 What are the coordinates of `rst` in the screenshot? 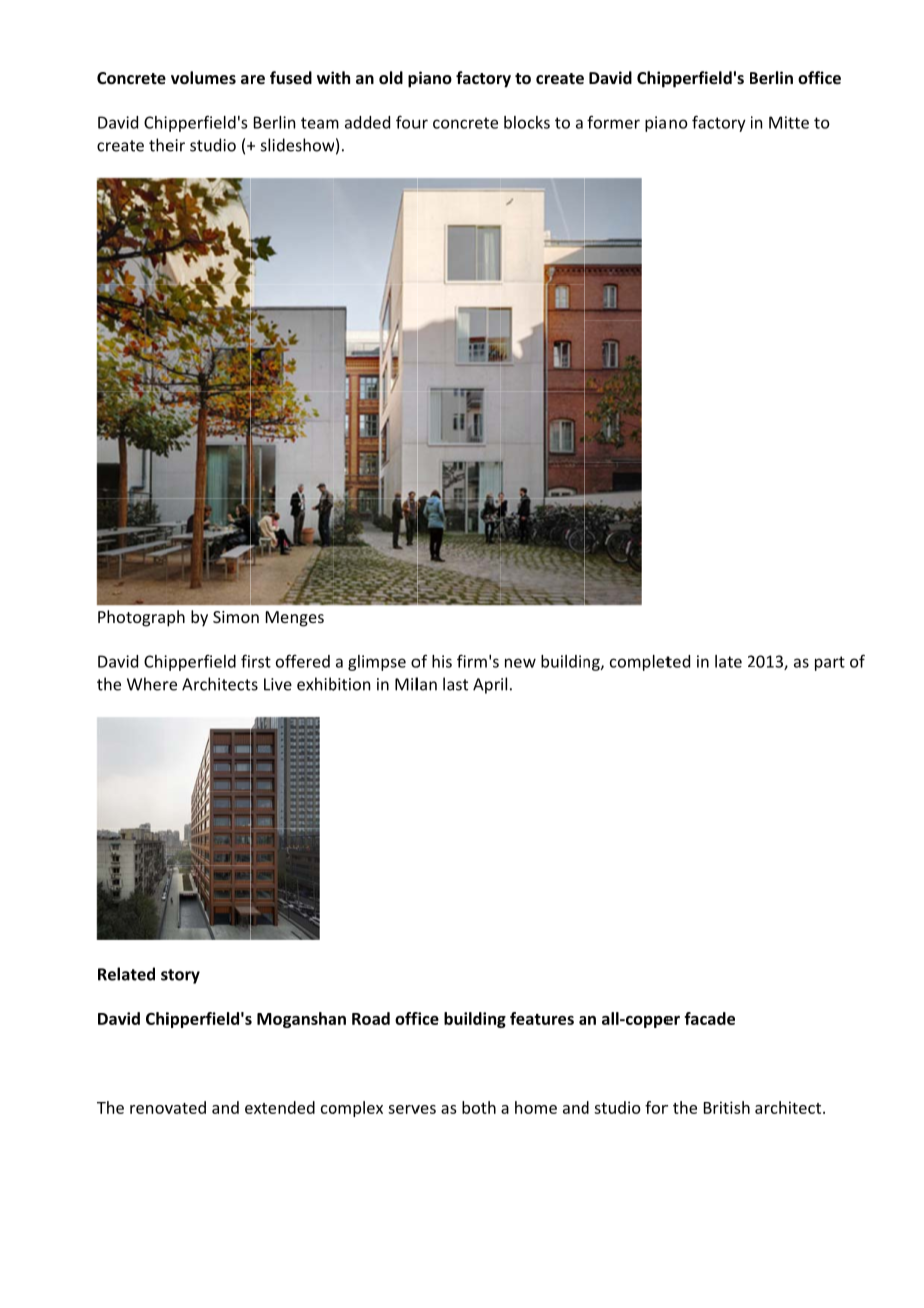 It's located at (261, 662).
